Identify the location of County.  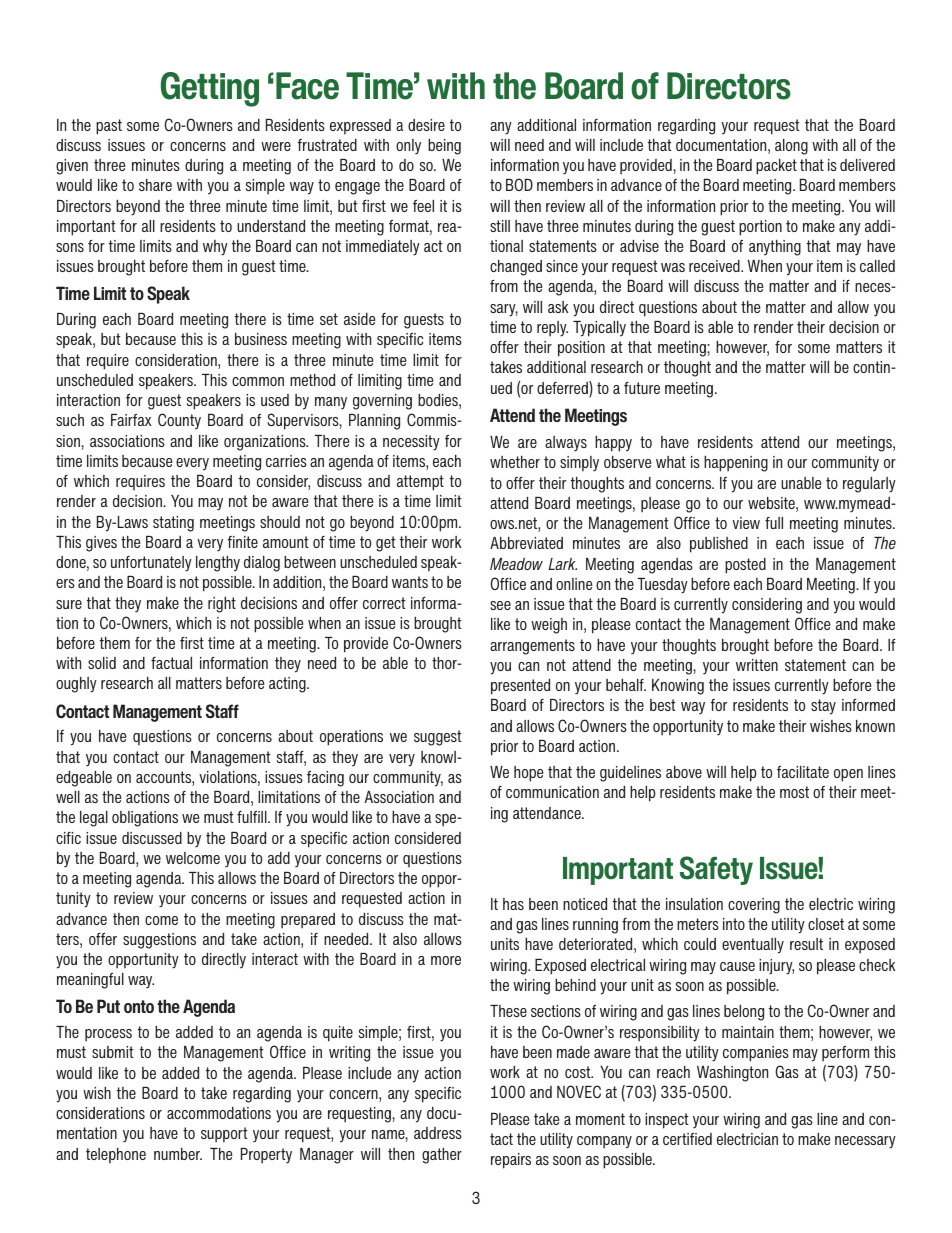
(179, 421).
